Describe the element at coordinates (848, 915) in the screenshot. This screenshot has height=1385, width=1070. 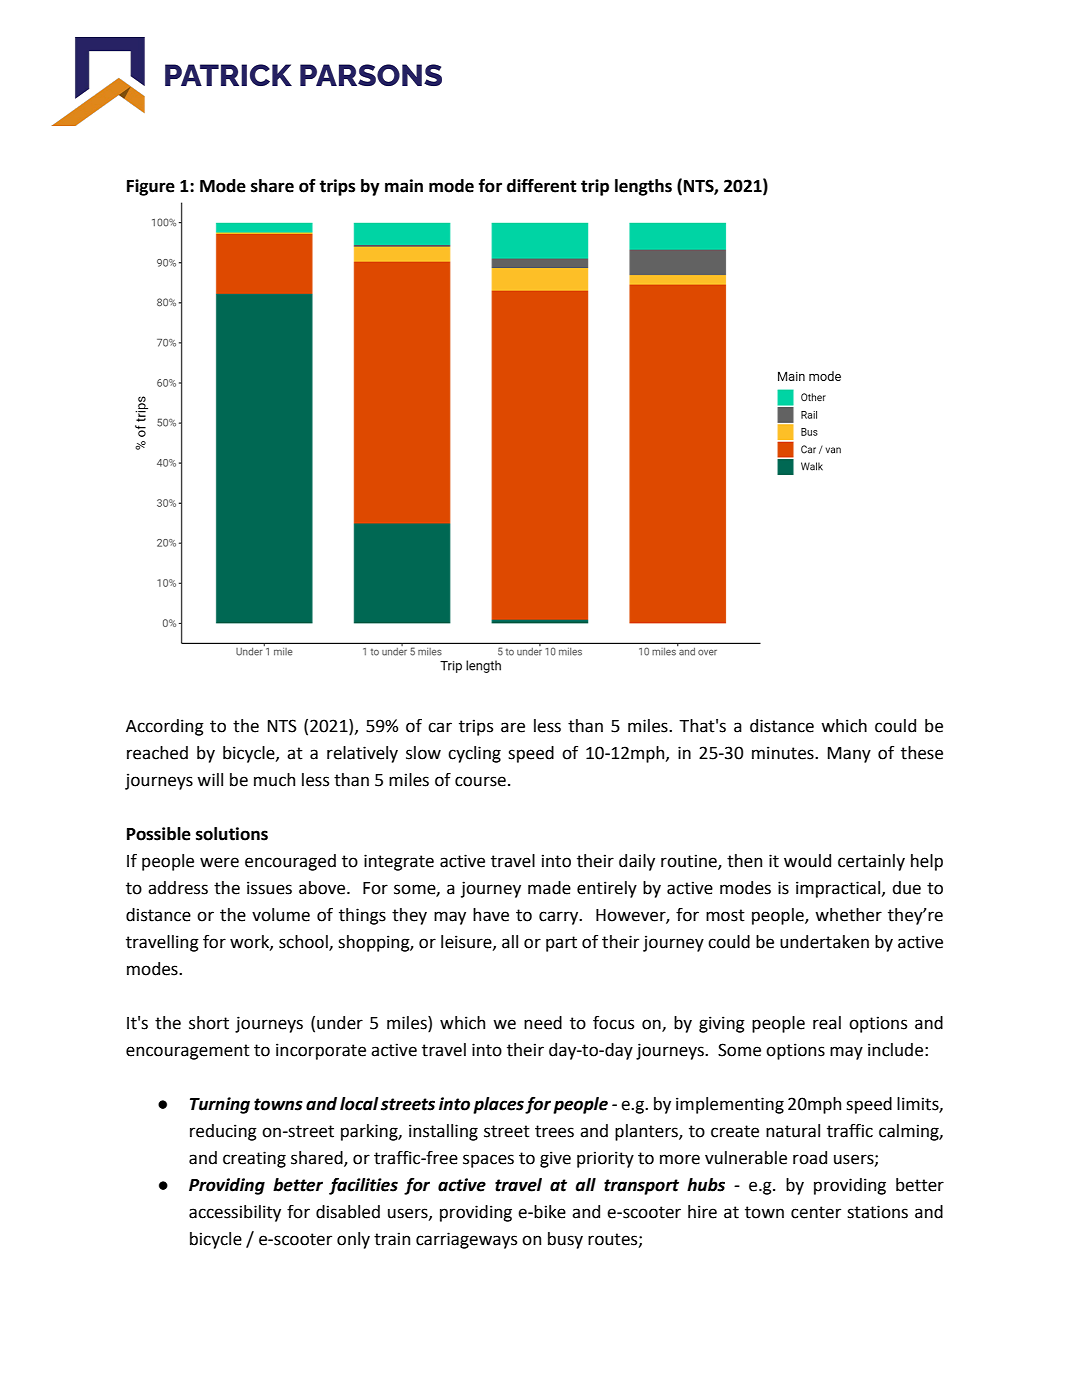
I see `whether` at that location.
